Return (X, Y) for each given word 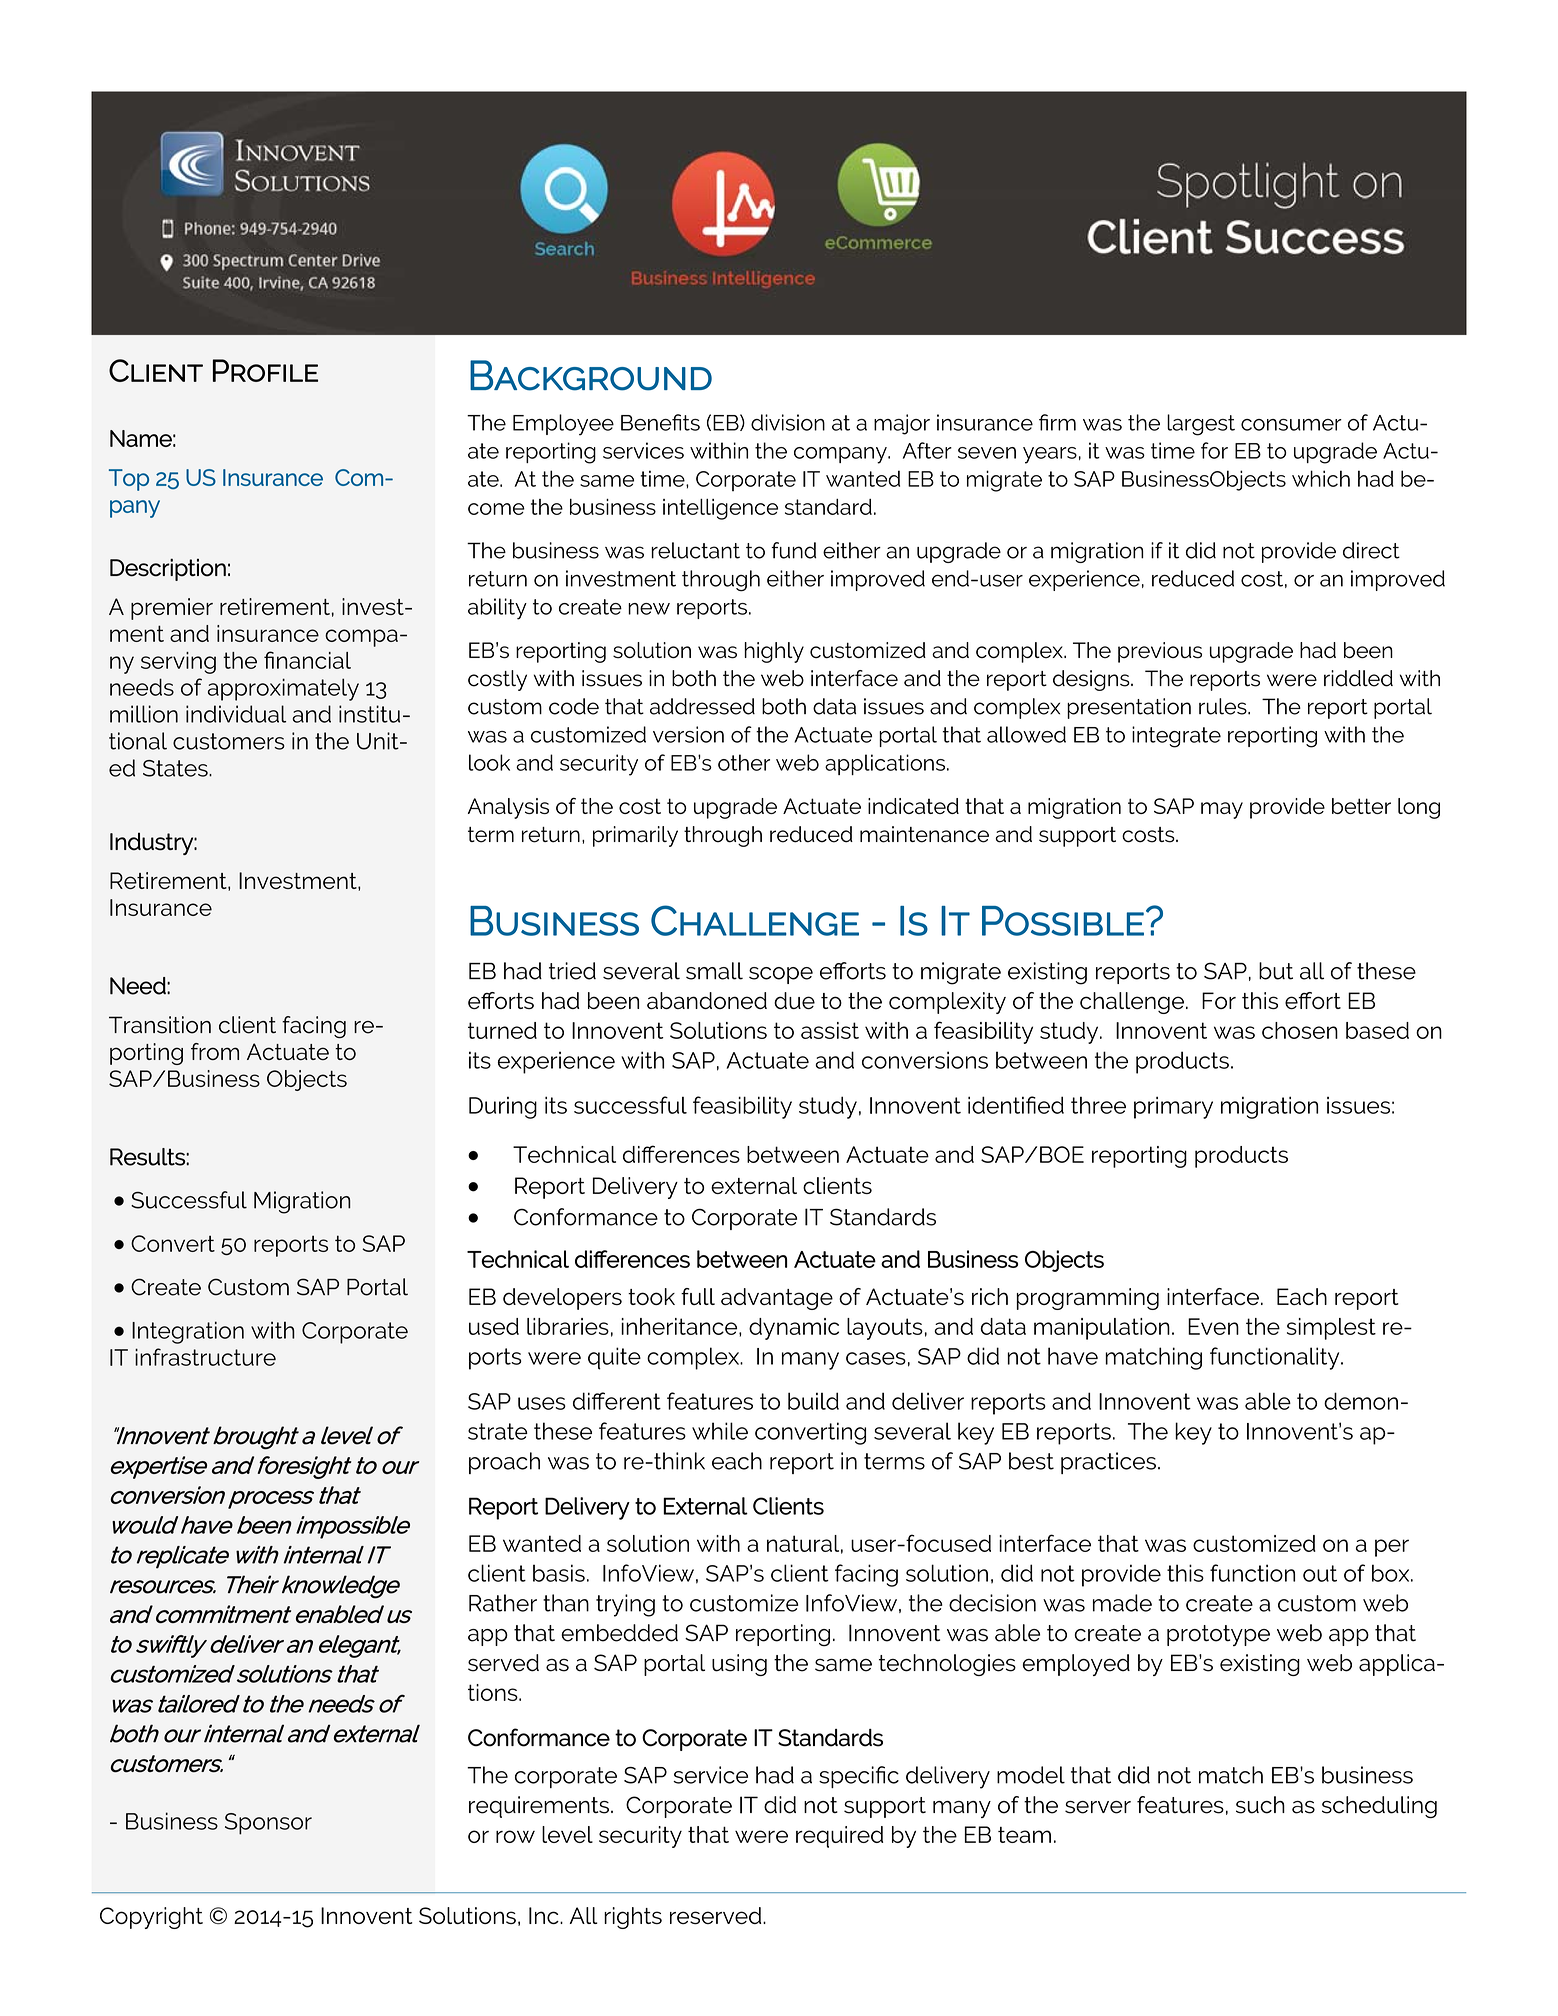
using (739, 1665)
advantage (777, 1299)
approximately (283, 689)
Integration (188, 1332)
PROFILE (265, 370)
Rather (503, 1603)
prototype (1218, 1635)
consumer (1291, 425)
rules (1224, 706)
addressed (702, 706)
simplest (1331, 1329)
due (794, 1001)
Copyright (151, 1918)
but (1276, 971)
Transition (160, 1025)
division (788, 422)
